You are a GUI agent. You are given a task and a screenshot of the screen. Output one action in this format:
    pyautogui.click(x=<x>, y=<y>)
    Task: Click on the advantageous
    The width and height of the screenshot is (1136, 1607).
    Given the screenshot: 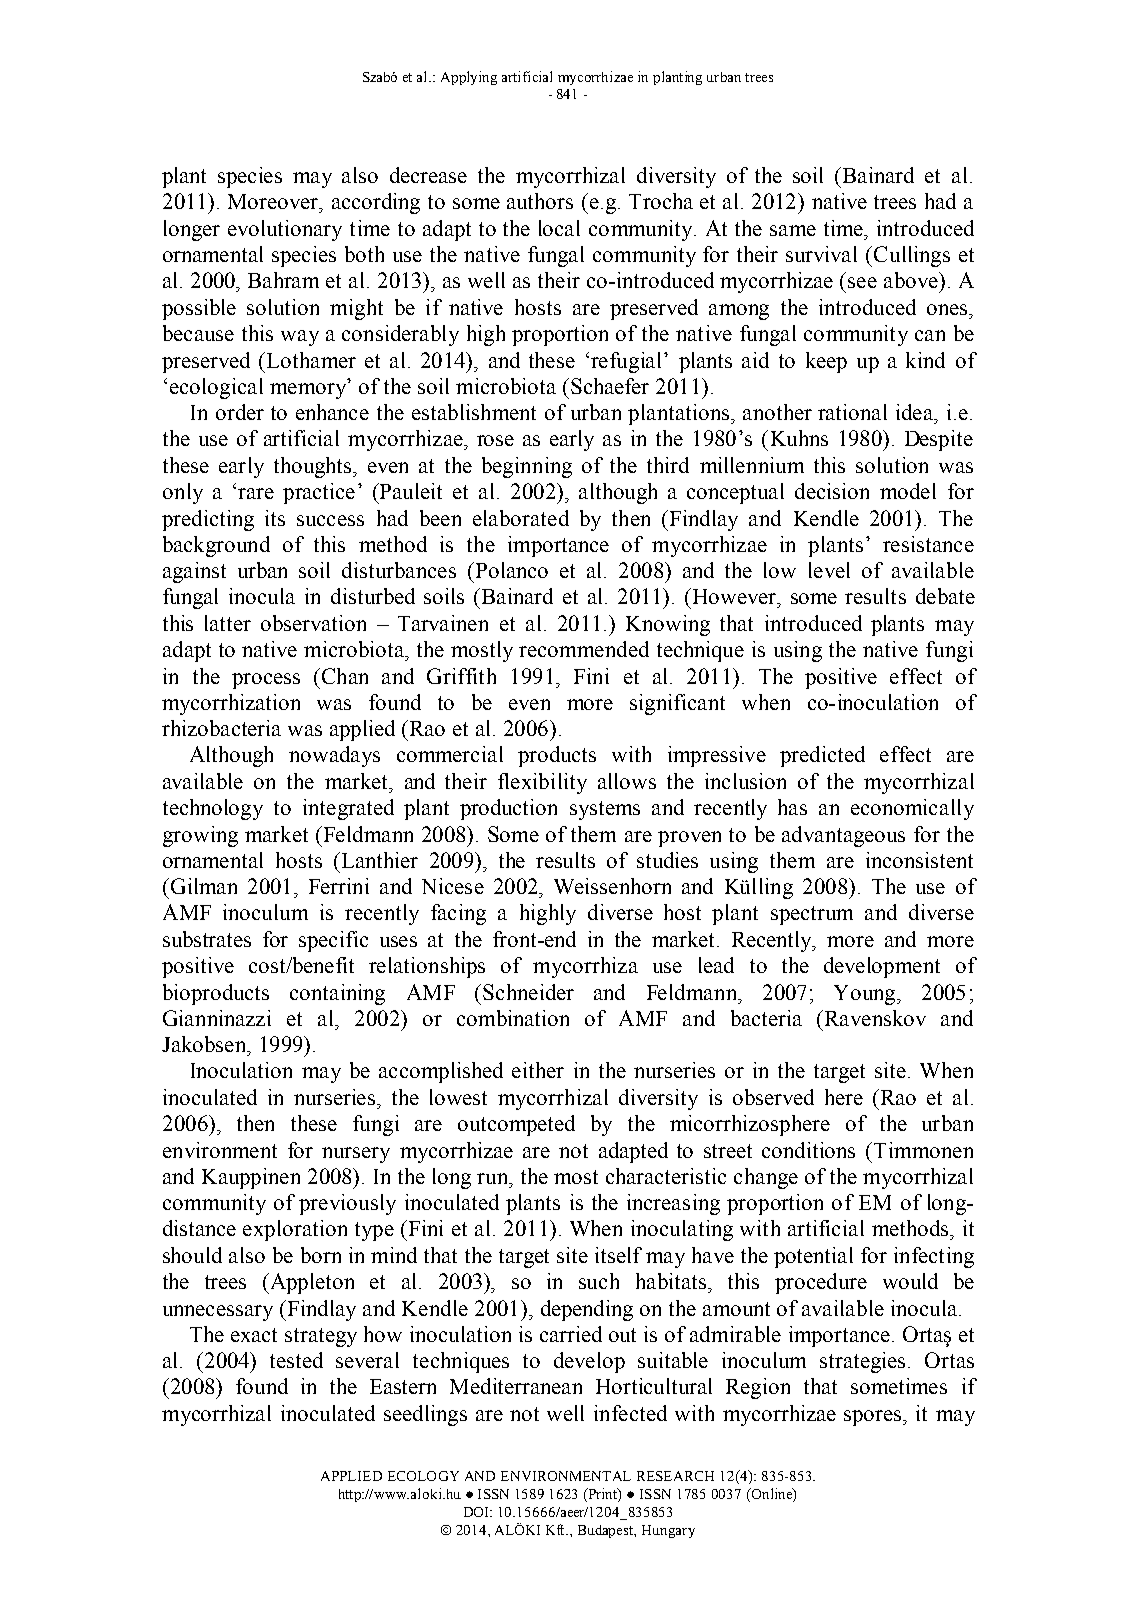 What is the action you would take?
    pyautogui.click(x=843, y=836)
